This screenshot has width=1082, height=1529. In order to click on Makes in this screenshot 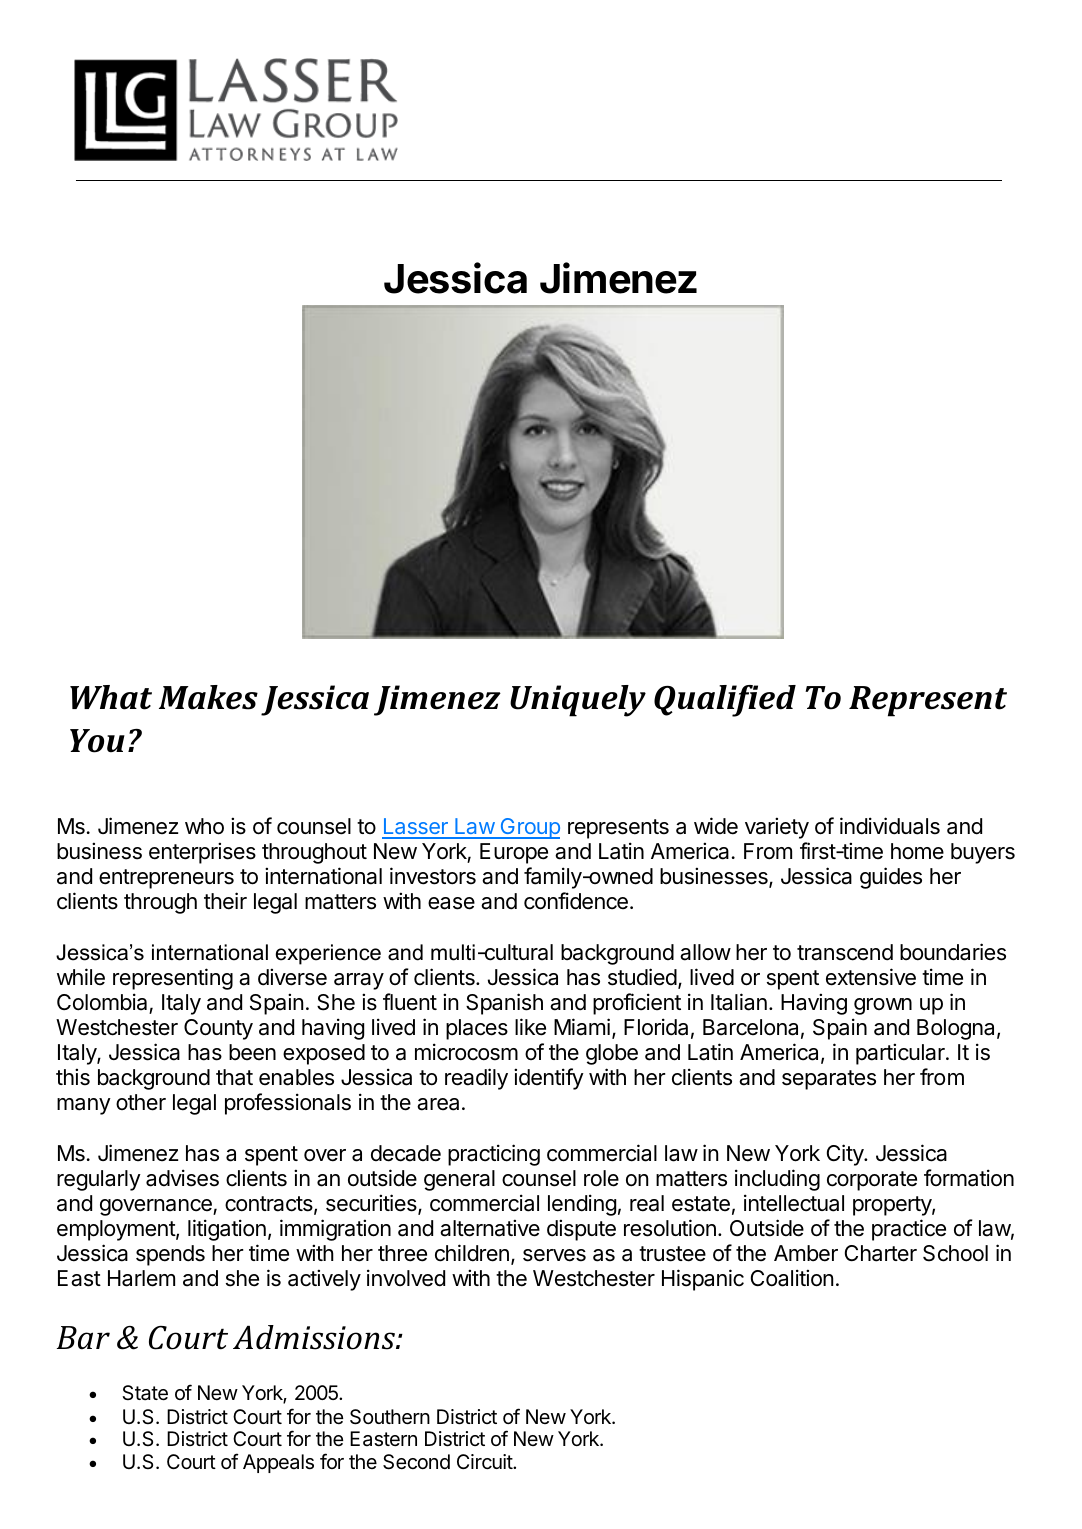, I will do `click(208, 697)`.
